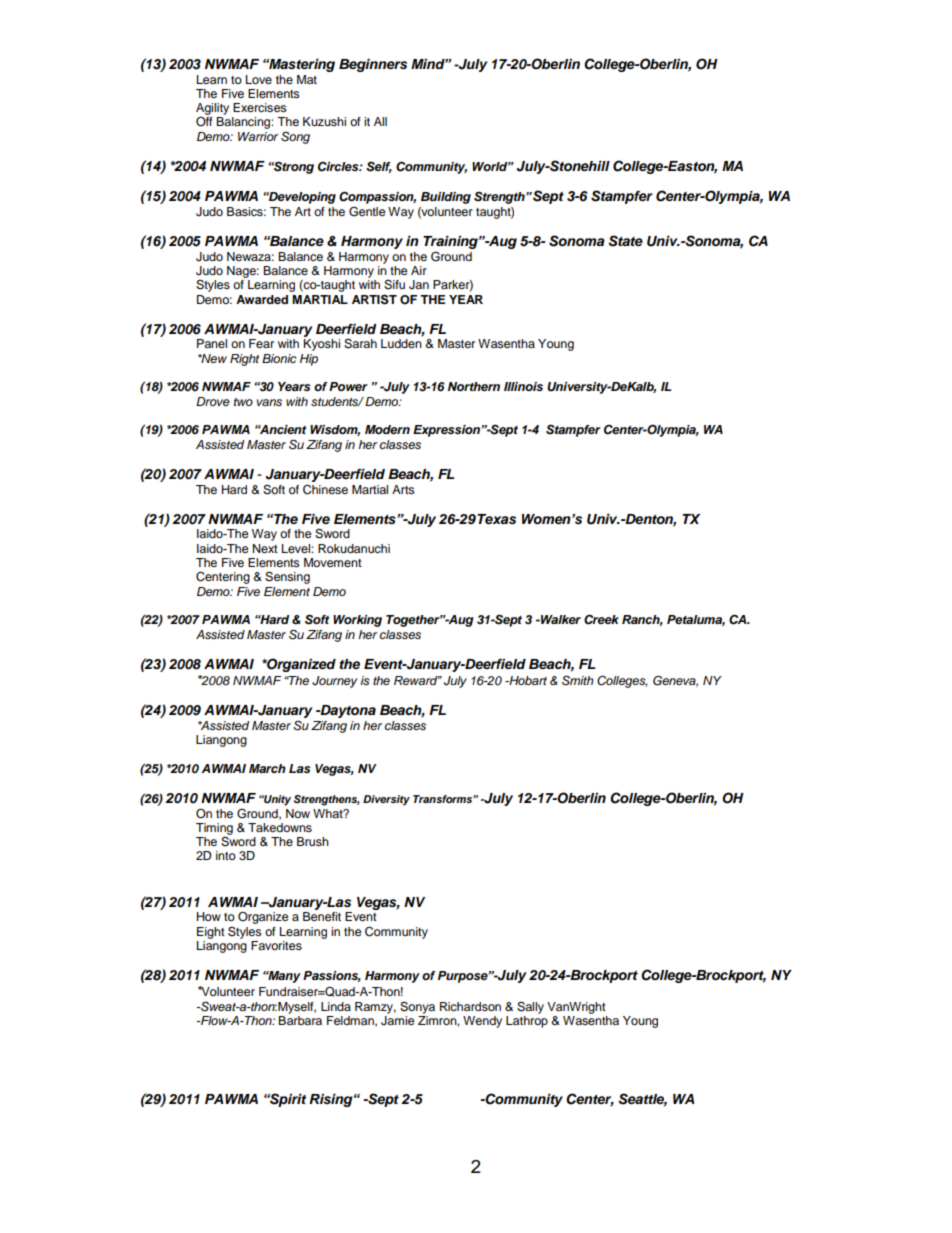  Describe the element at coordinates (403, 489) in the screenshot. I see `Arts` at that location.
